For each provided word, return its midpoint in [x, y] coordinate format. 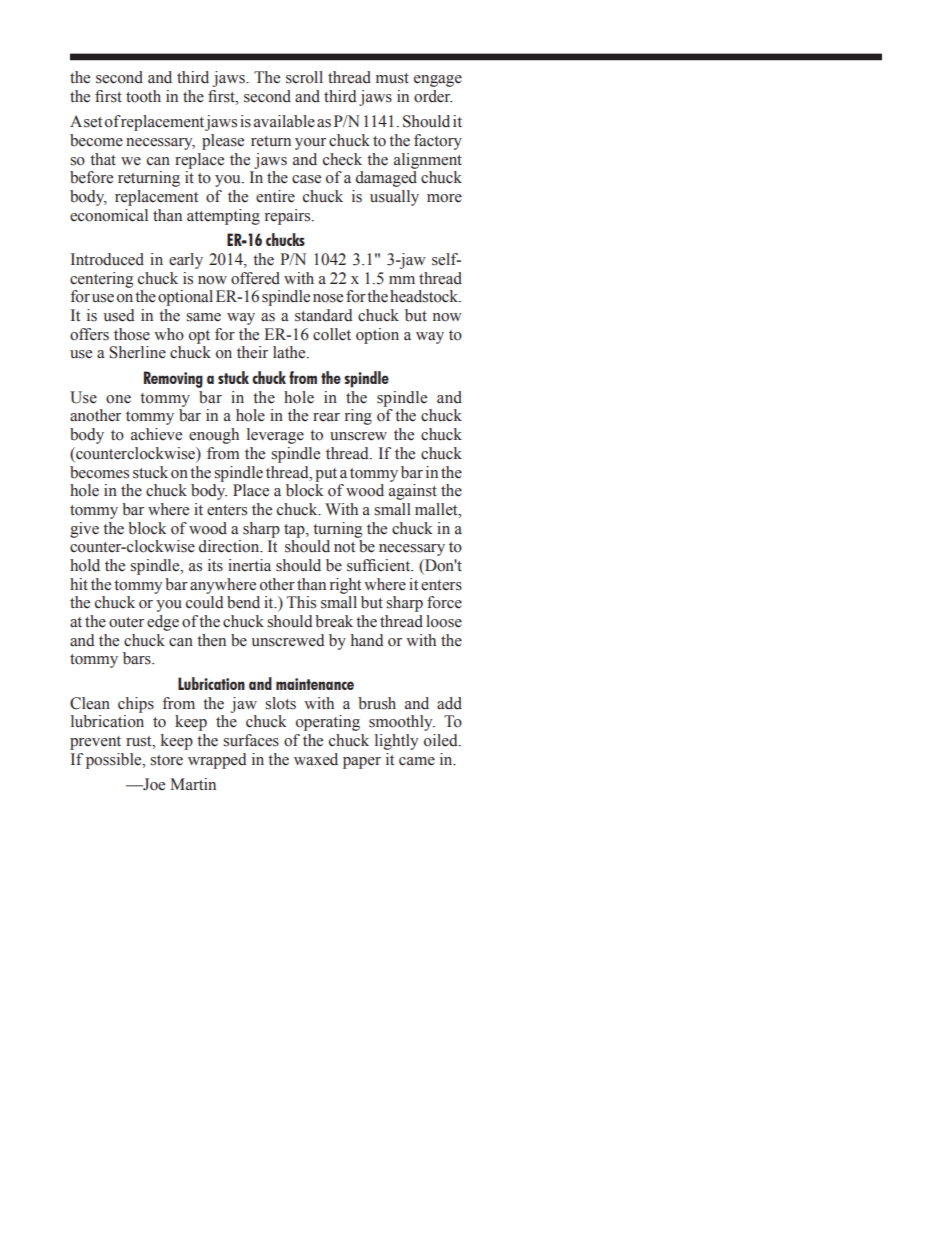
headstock [425, 296]
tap [295, 531]
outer [126, 622]
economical [109, 215]
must [392, 78]
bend [243, 602]
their [252, 352]
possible [115, 761]
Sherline [137, 352]
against [413, 492]
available [284, 121]
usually [394, 198]
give [84, 530]
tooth [143, 96]
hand [367, 640]
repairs [289, 217]
